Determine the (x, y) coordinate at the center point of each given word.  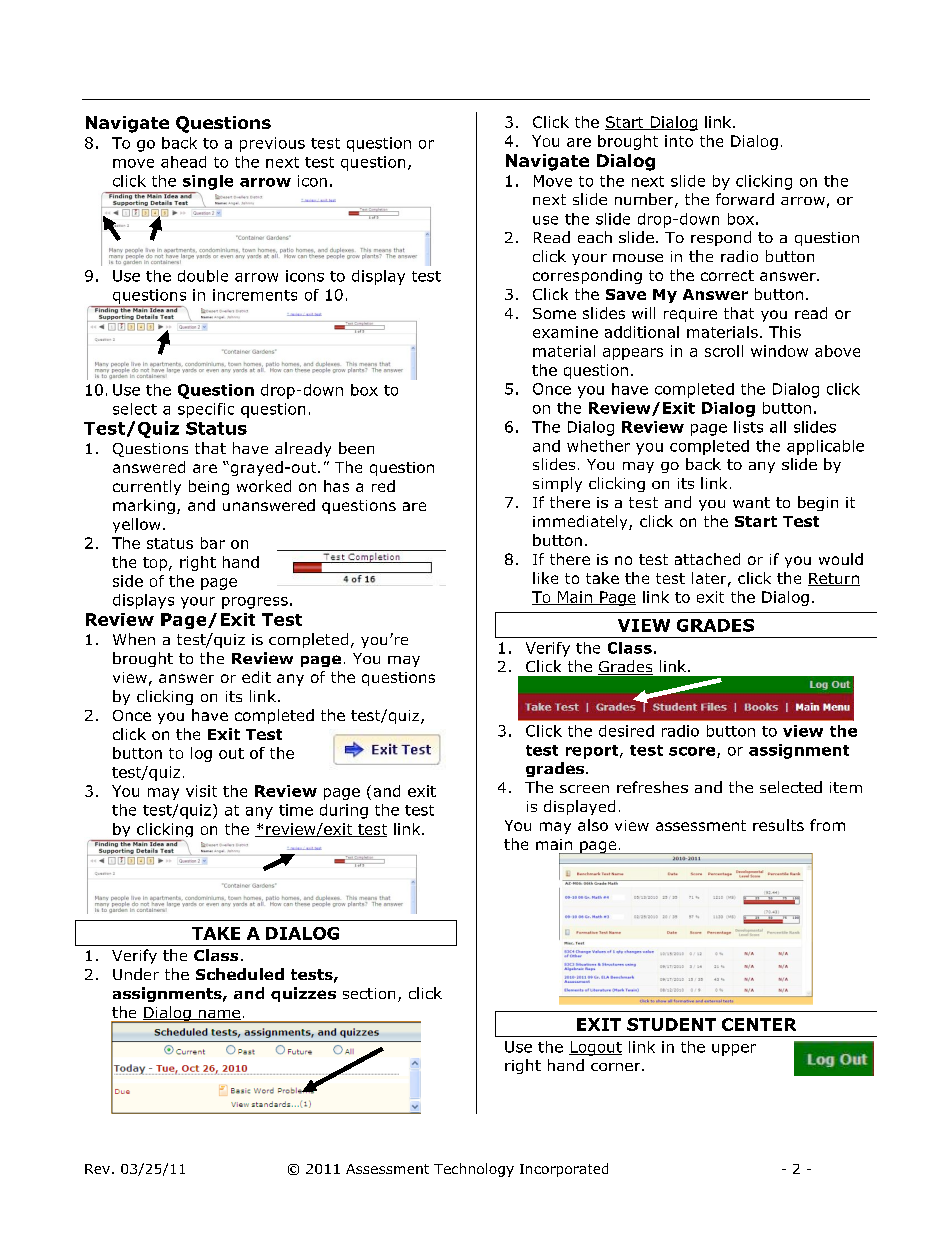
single (208, 182)
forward (745, 199)
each (595, 237)
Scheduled (240, 974)
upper (734, 1050)
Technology (474, 1170)
